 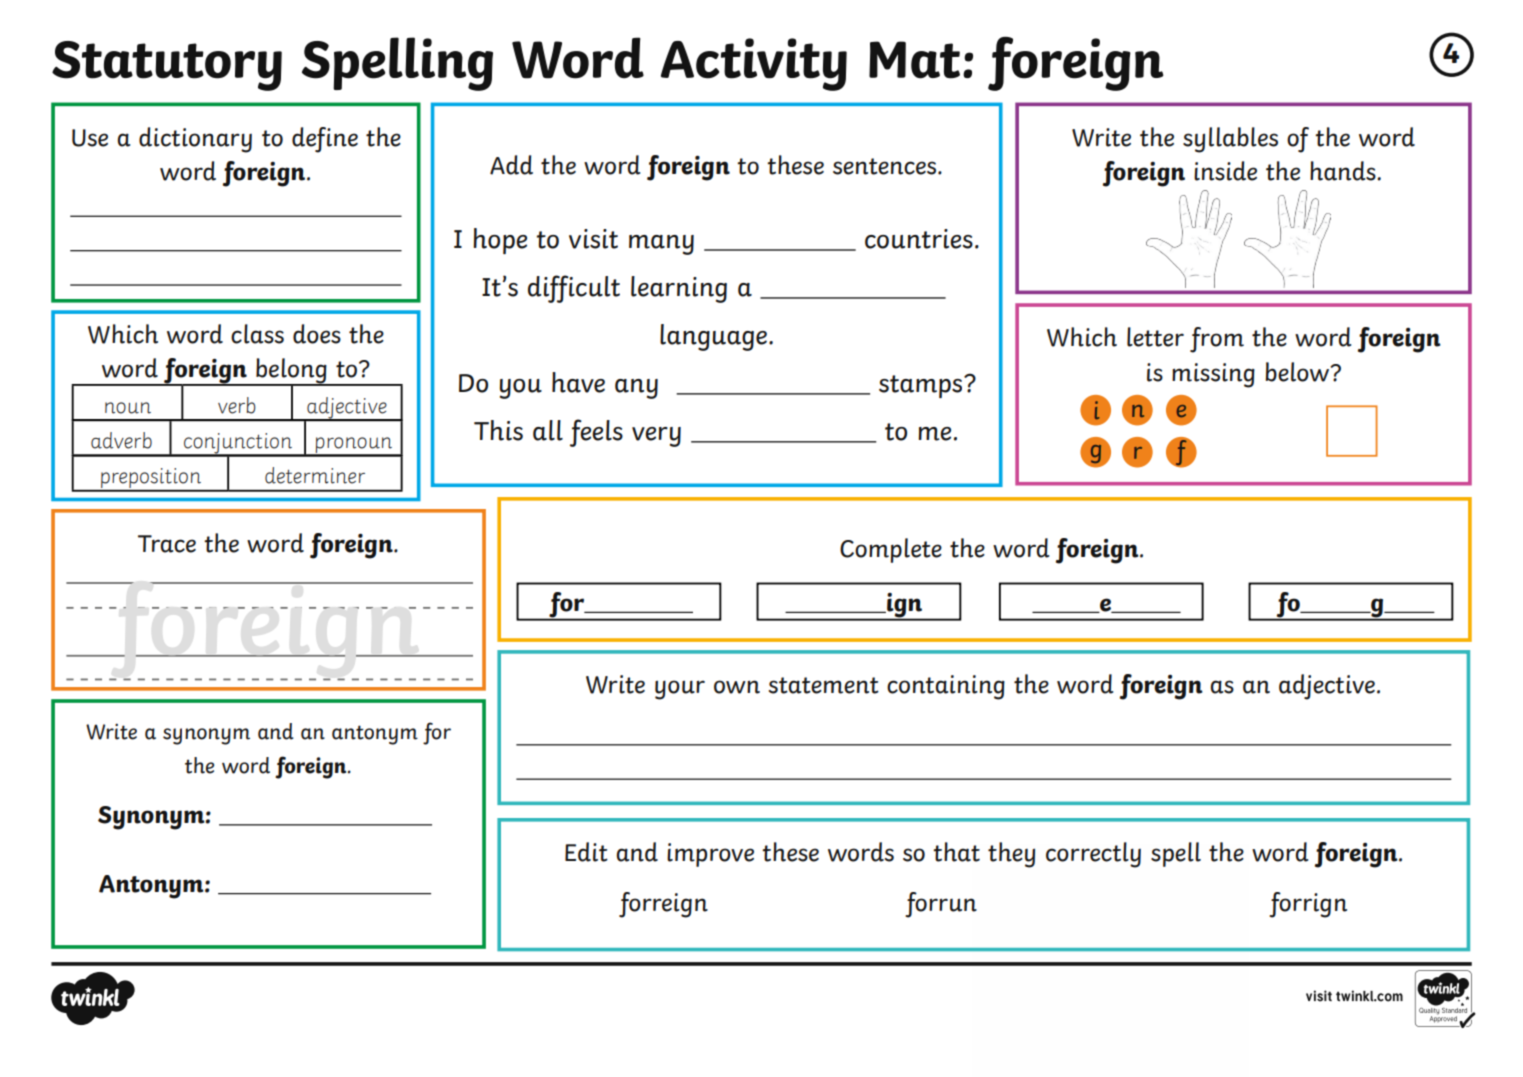 I want to click on Edit, so click(x=586, y=852).
